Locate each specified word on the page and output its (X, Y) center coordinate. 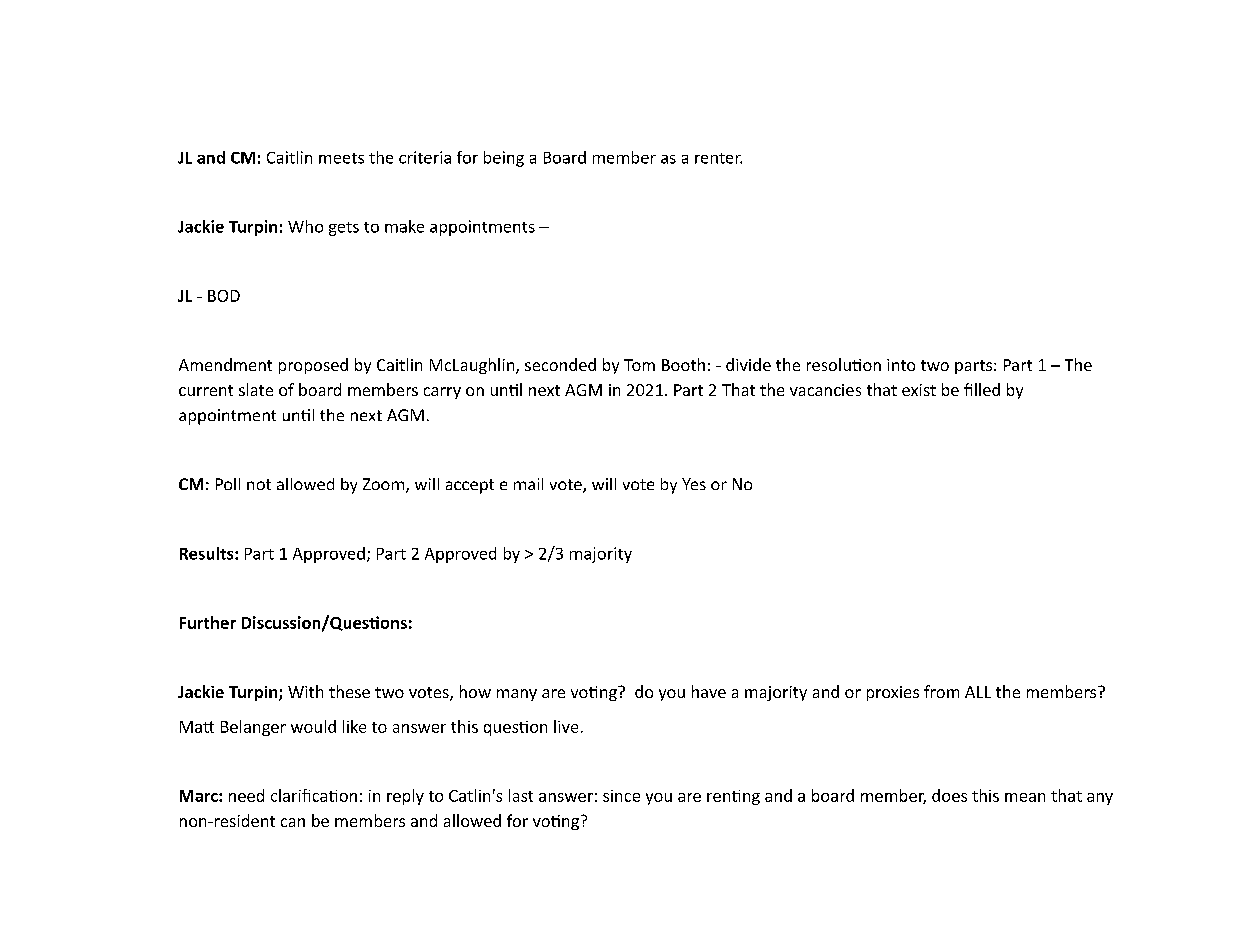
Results (208, 553)
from (941, 691)
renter (718, 158)
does (949, 795)
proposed (313, 366)
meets (341, 158)
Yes (694, 484)
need (246, 795)
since (621, 796)
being (504, 159)
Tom (639, 365)
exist (919, 390)
